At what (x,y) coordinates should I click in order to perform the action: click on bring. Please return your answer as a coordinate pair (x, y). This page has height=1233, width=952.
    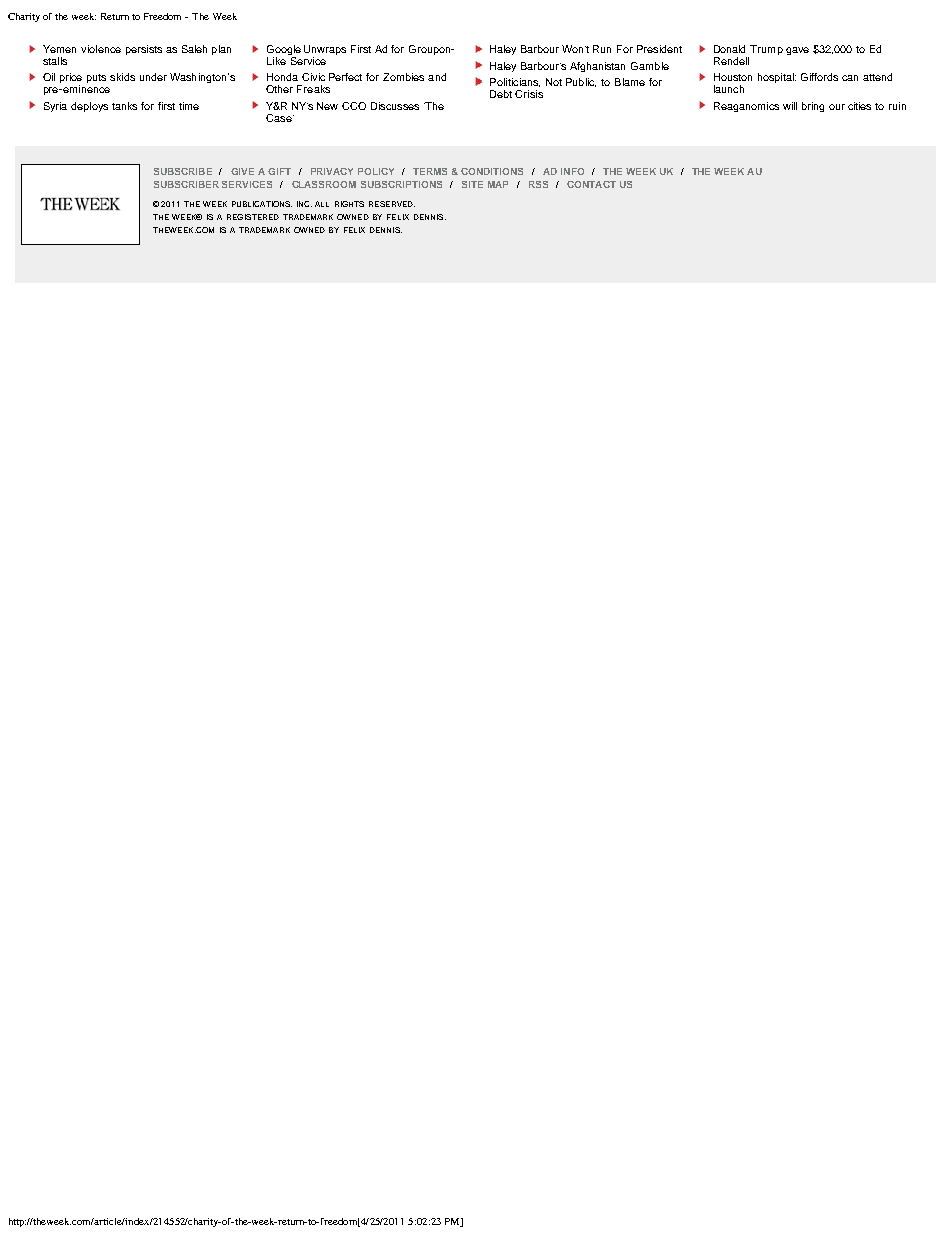
    Looking at the image, I should click on (813, 107).
